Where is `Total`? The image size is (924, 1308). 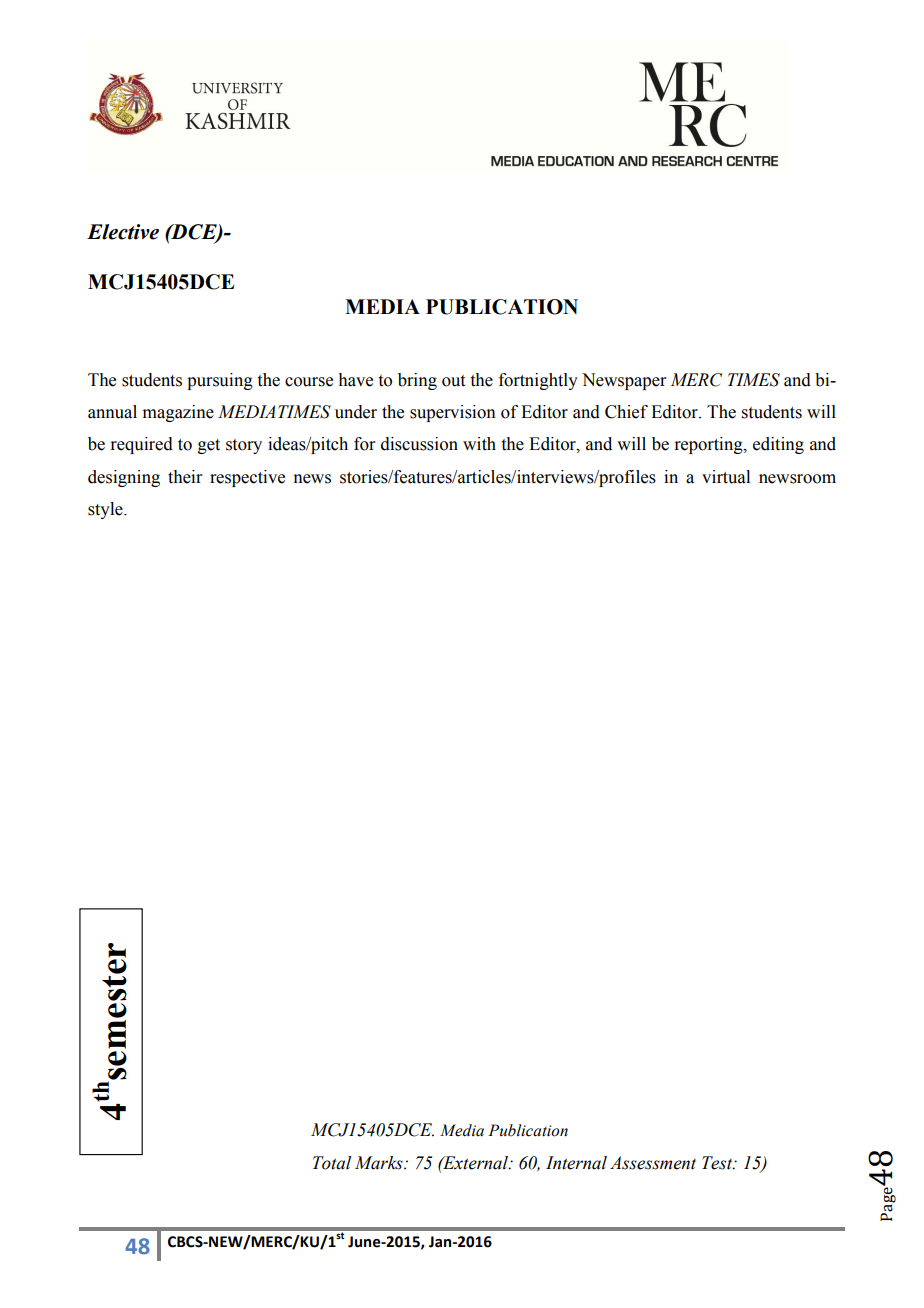 Total is located at coordinates (332, 1163).
